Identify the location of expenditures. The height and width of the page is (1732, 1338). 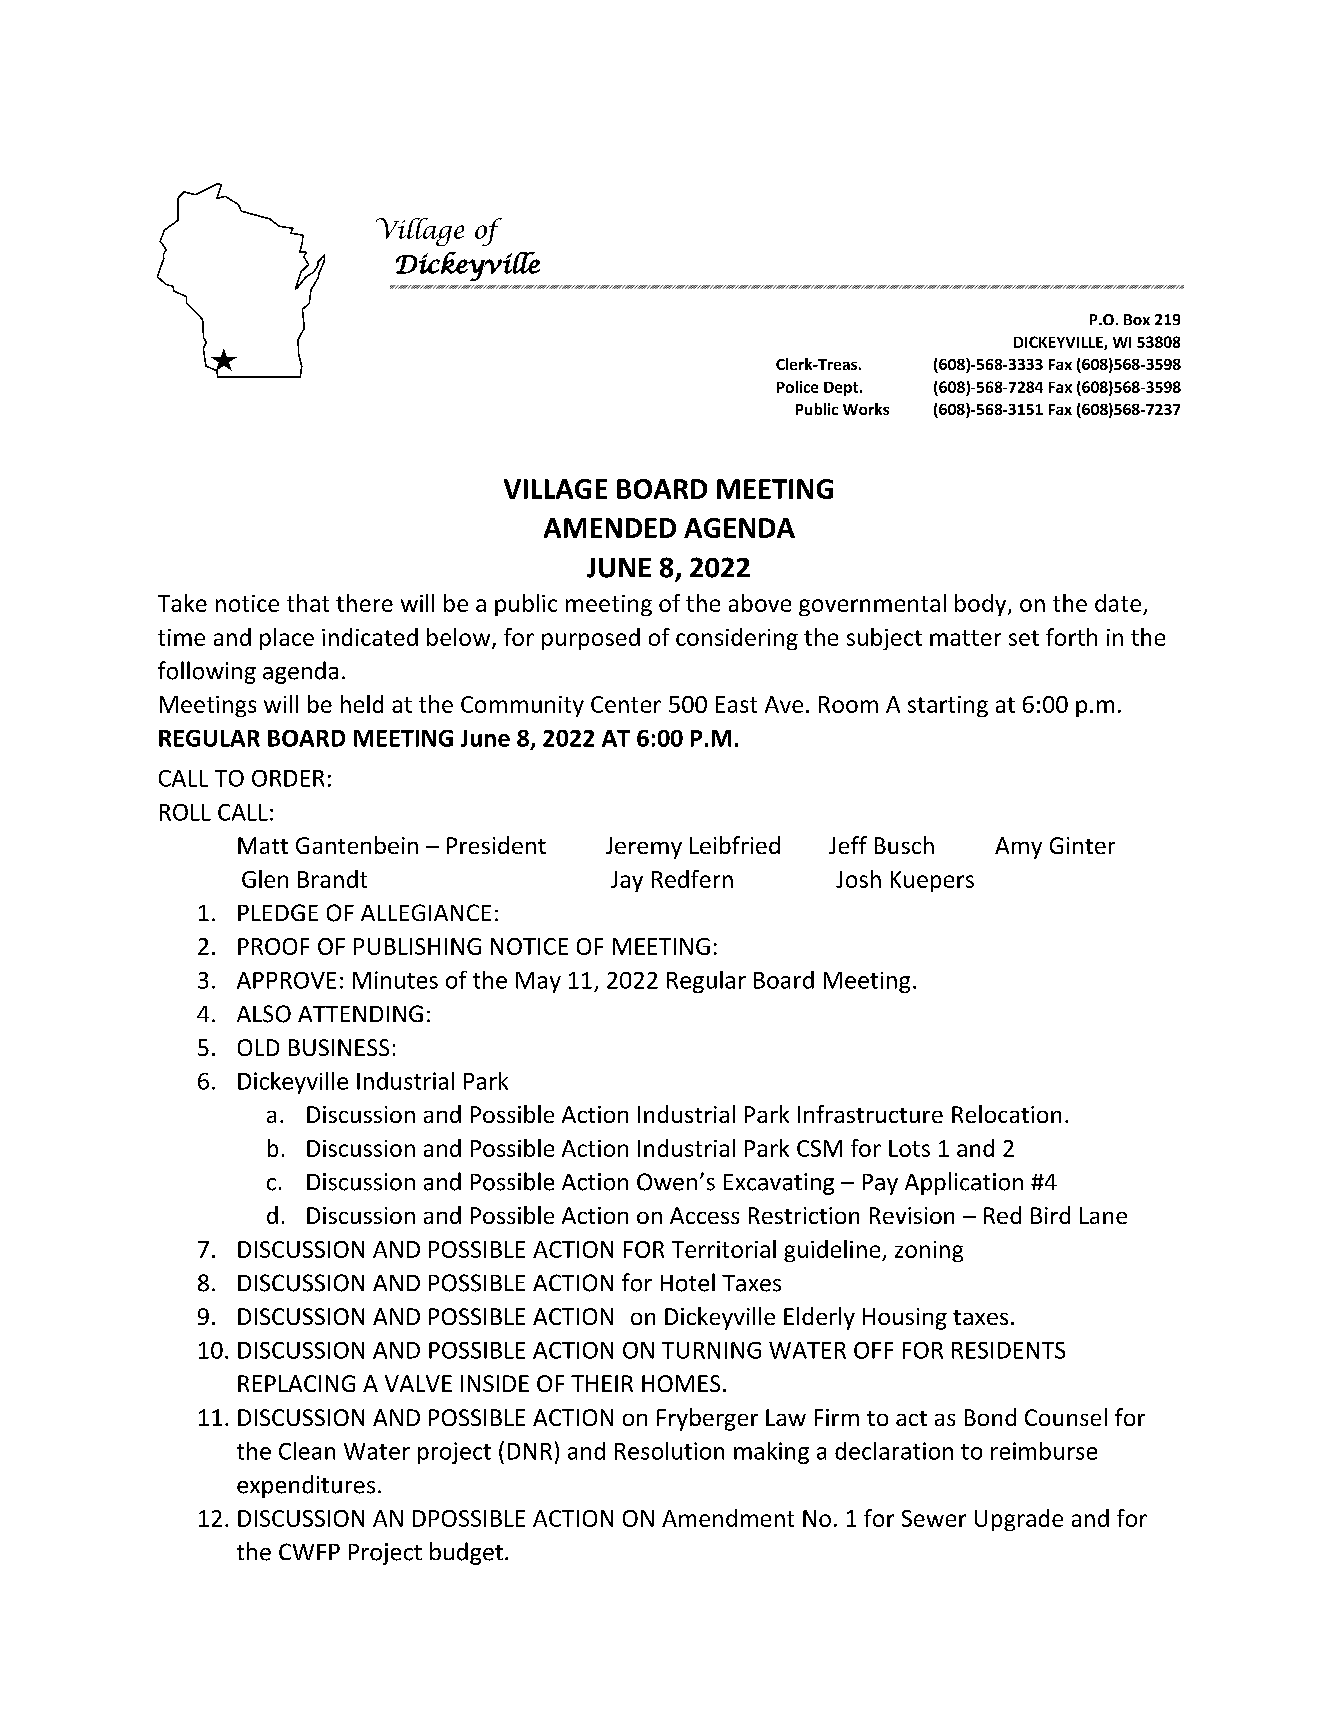
(306, 1486).
